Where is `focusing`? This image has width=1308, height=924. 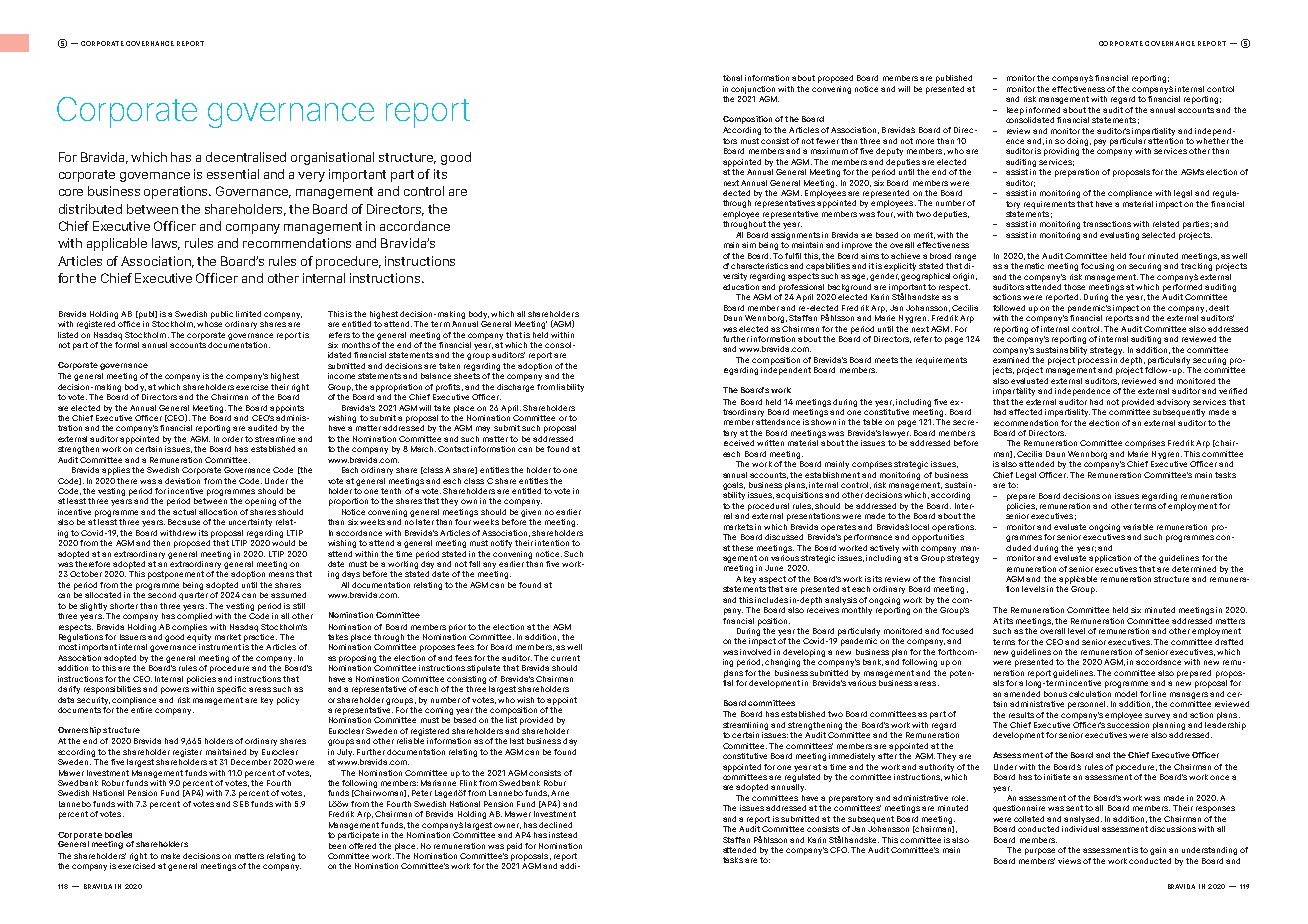 focusing is located at coordinates (1097, 267).
